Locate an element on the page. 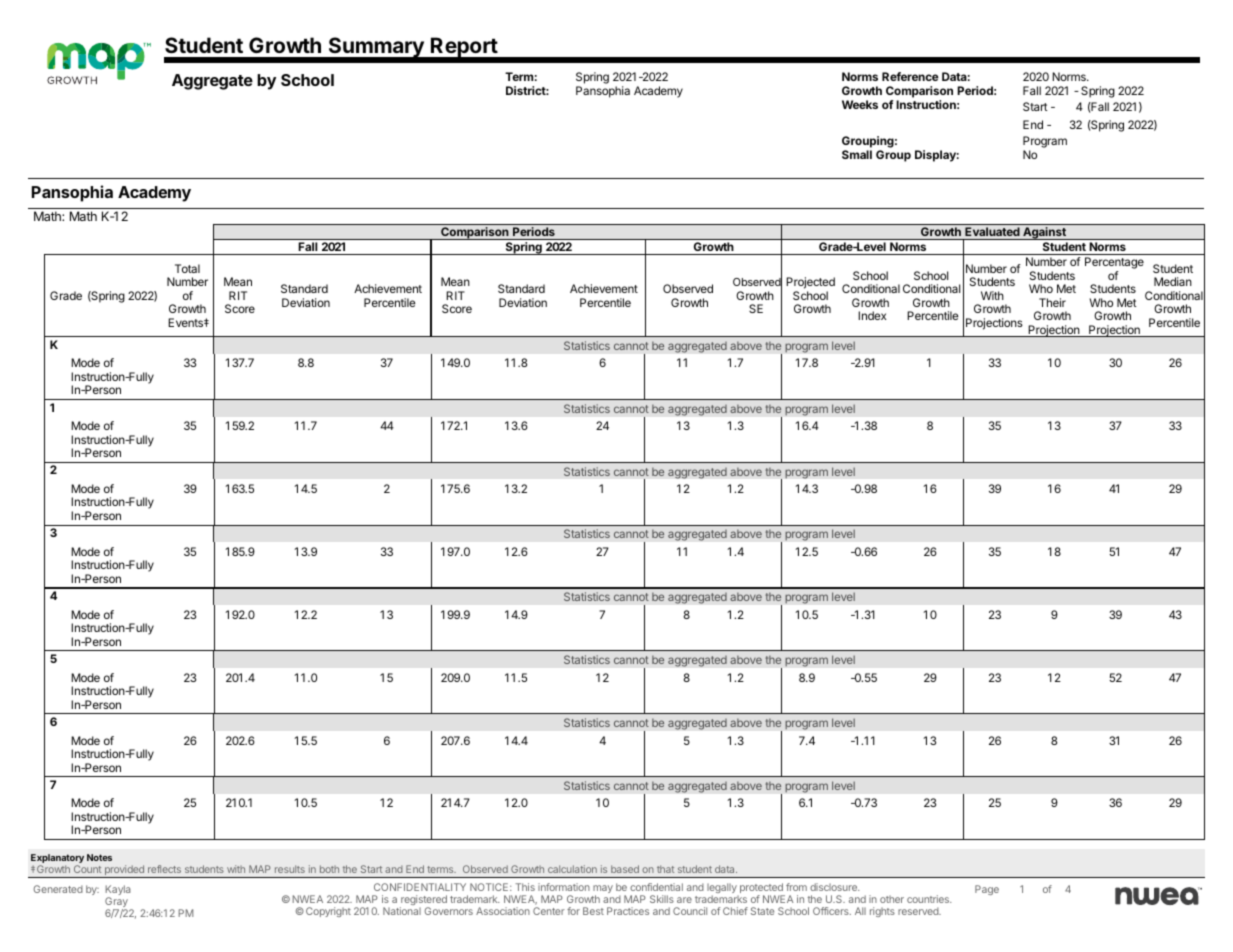 The width and height of the document is (1233, 952). based is located at coordinates (625, 869).
